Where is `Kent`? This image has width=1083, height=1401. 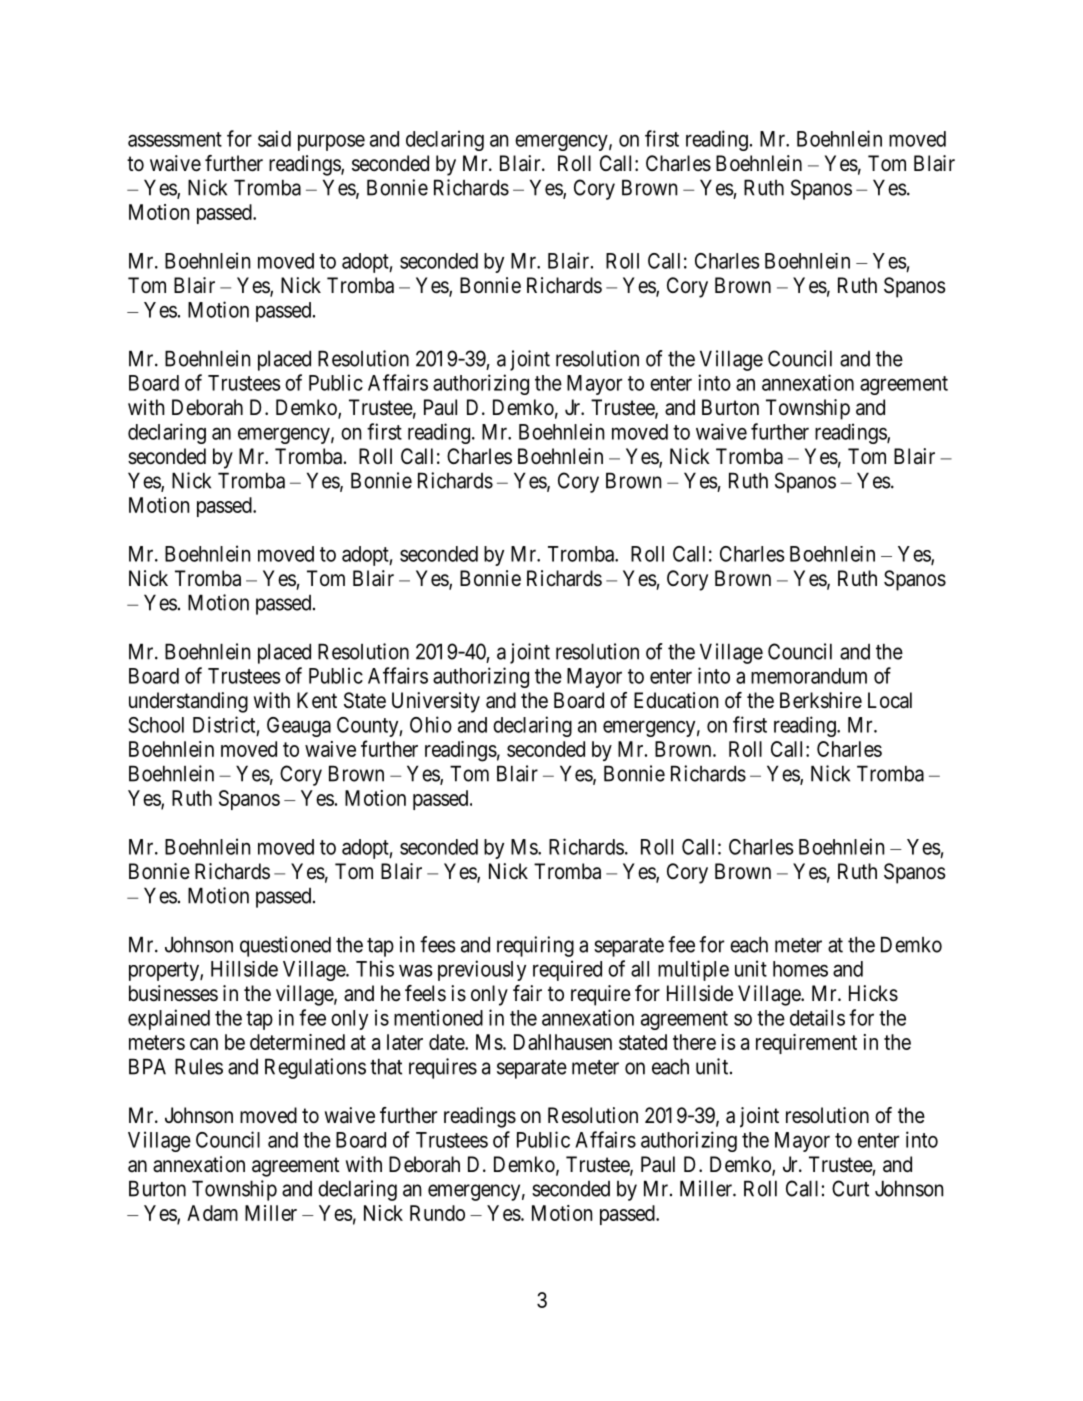
Kent is located at coordinates (317, 700).
